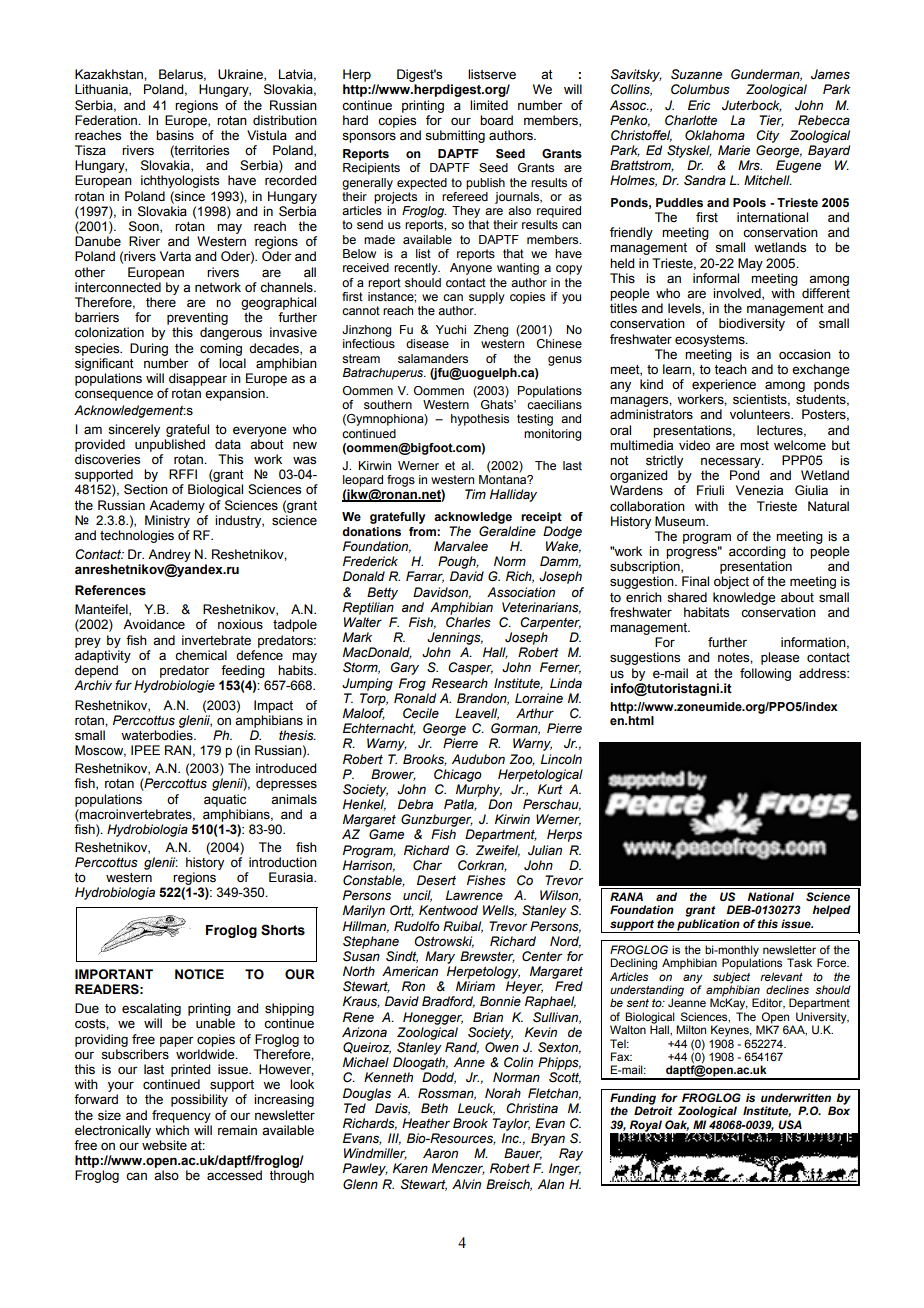 The image size is (924, 1308). I want to click on Tier, so click(771, 121).
